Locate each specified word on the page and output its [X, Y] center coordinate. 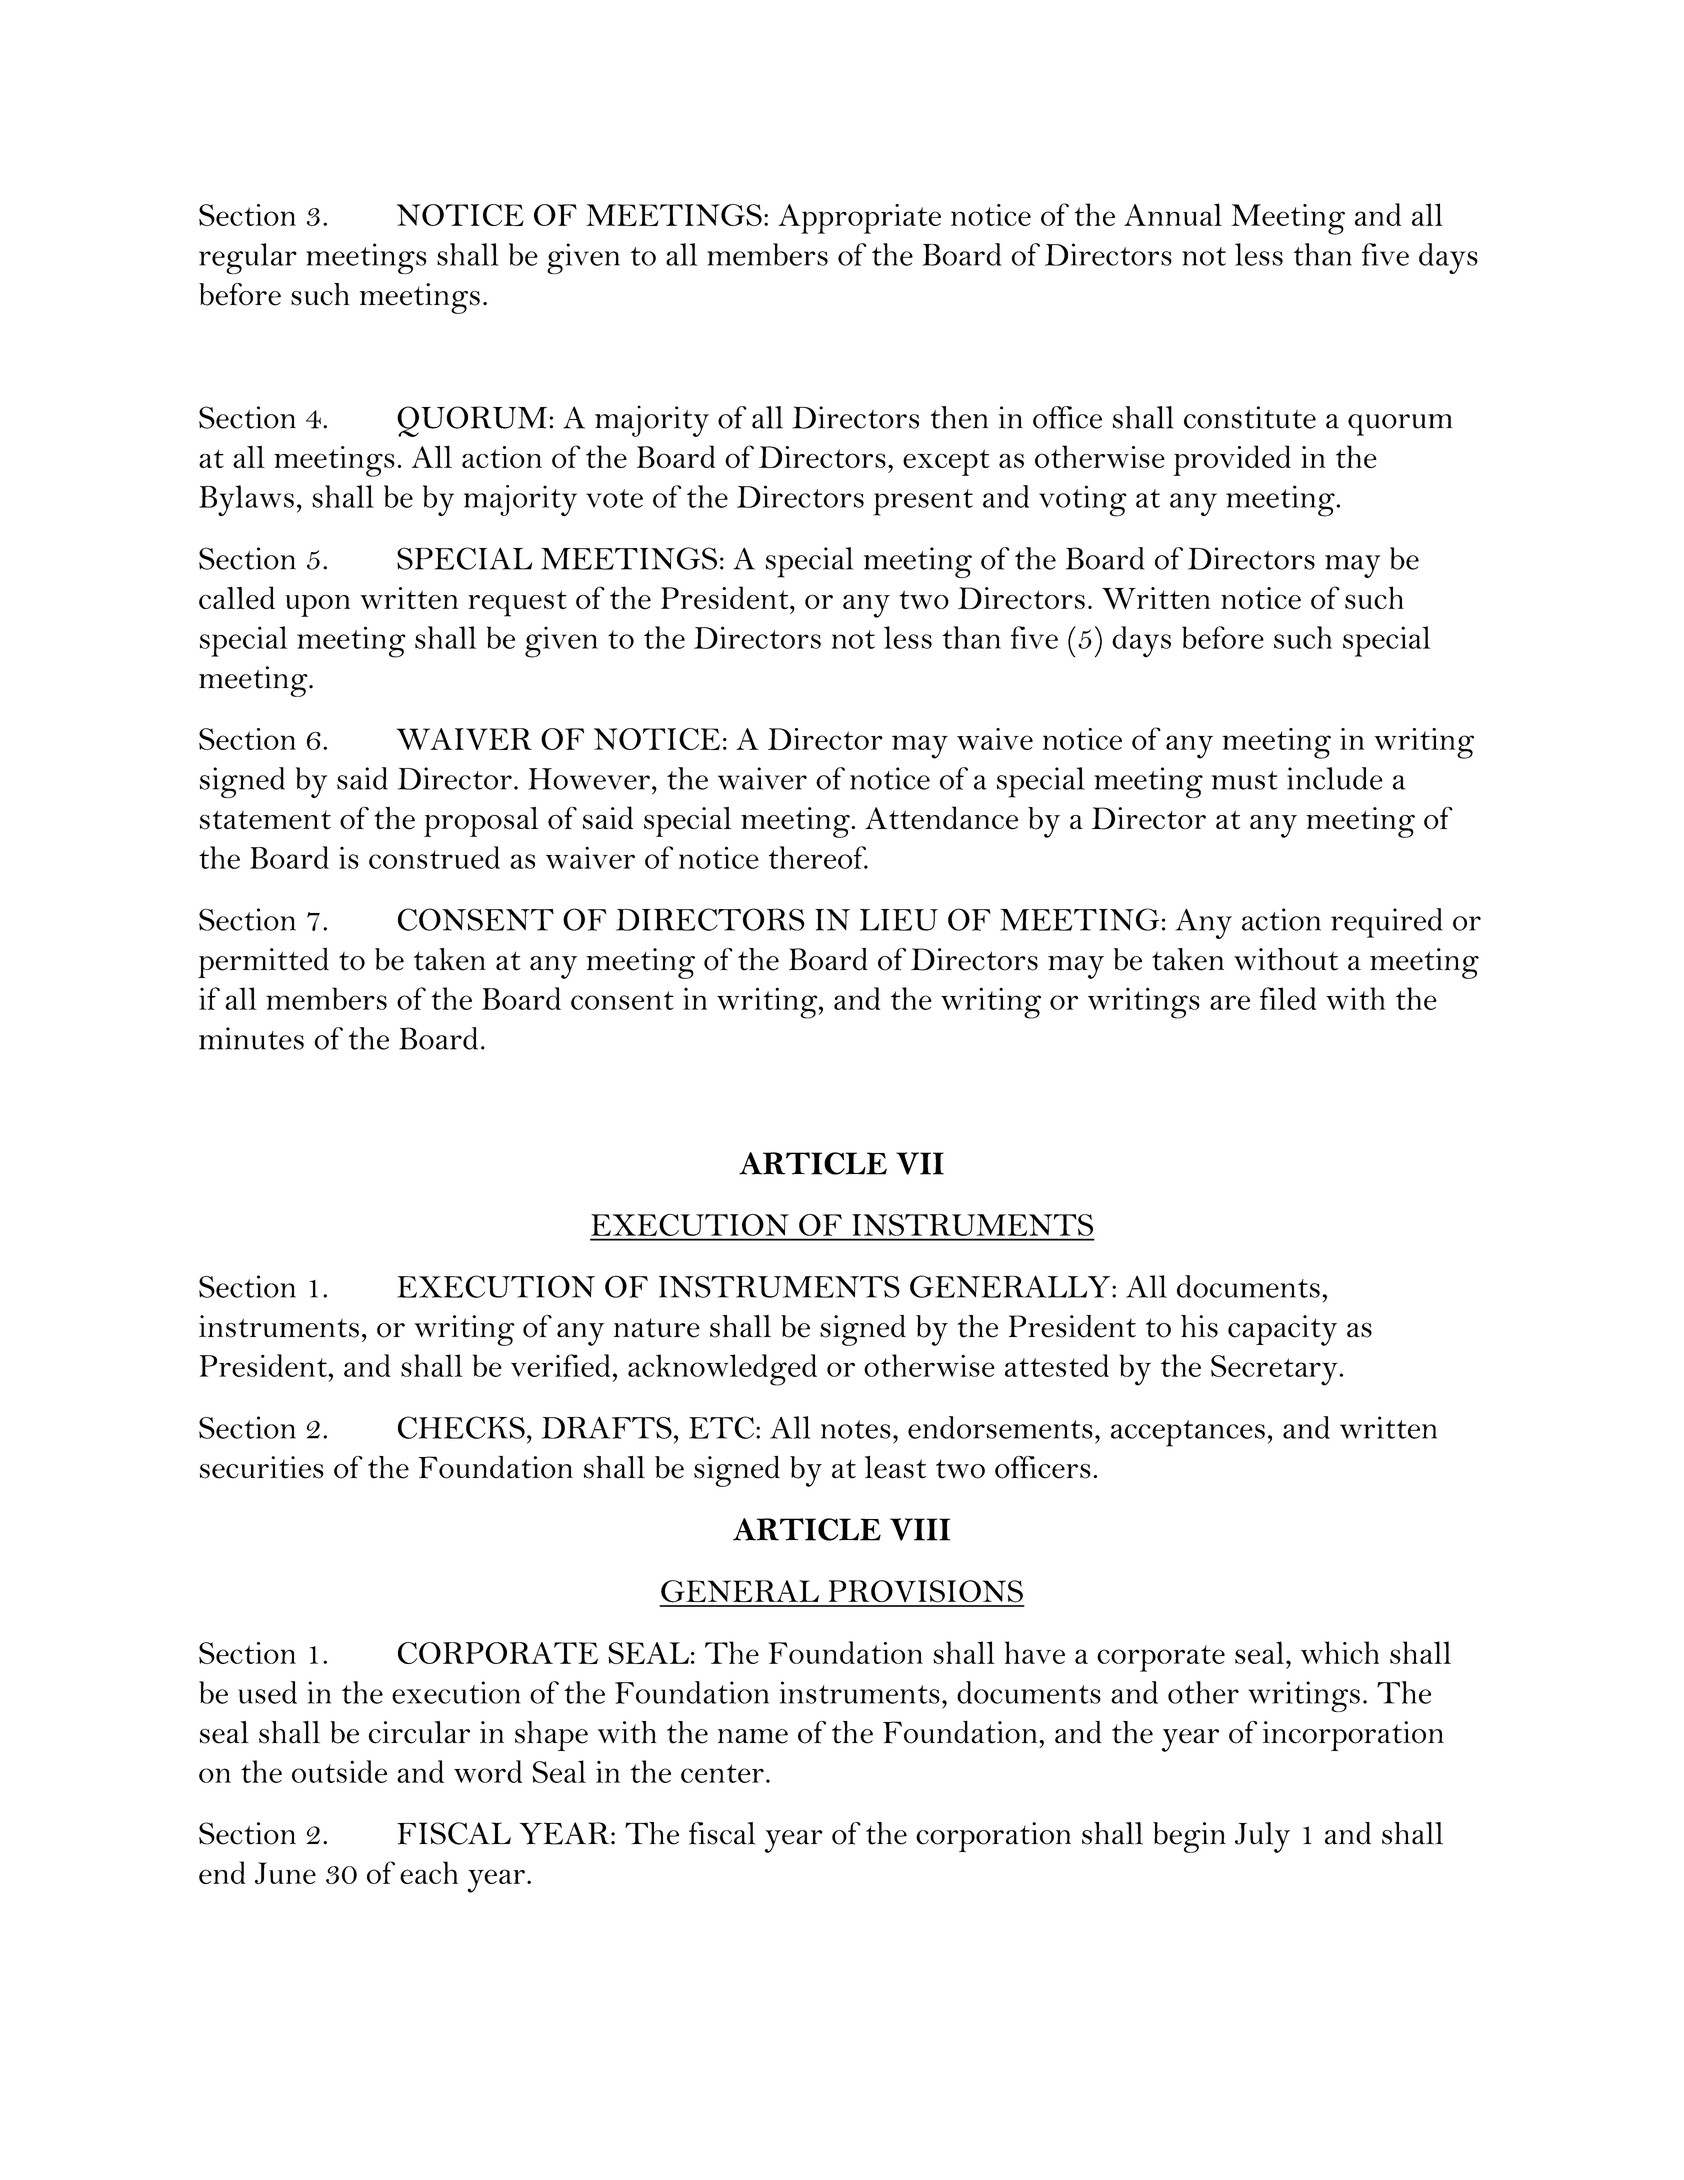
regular [248, 258]
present [923, 502]
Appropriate [859, 219]
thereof [818, 857]
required [1387, 923]
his [1199, 1326]
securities [262, 1467]
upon [318, 606]
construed [434, 857]
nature [657, 1328]
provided [1232, 460]
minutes [251, 1038]
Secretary [1274, 1370]
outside [339, 1771]
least [895, 1467]
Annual [1173, 214]
